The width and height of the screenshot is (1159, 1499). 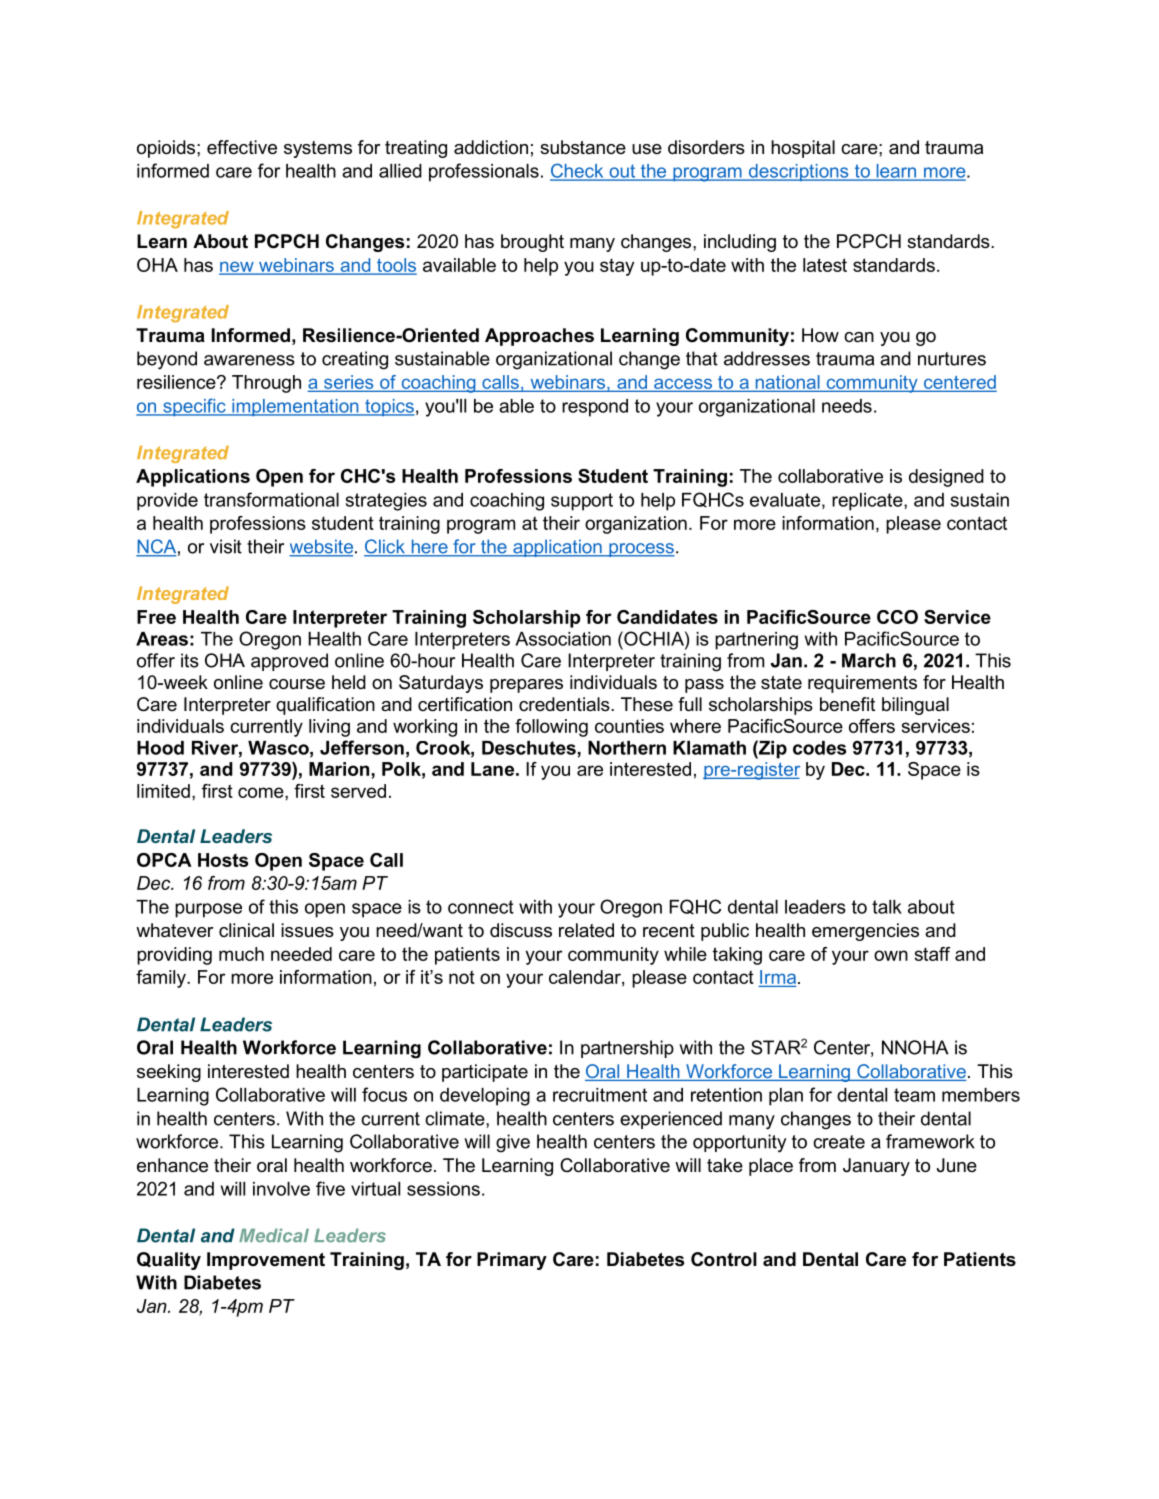 What do you see at coordinates (242, 147) in the screenshot?
I see `effective` at bounding box center [242, 147].
